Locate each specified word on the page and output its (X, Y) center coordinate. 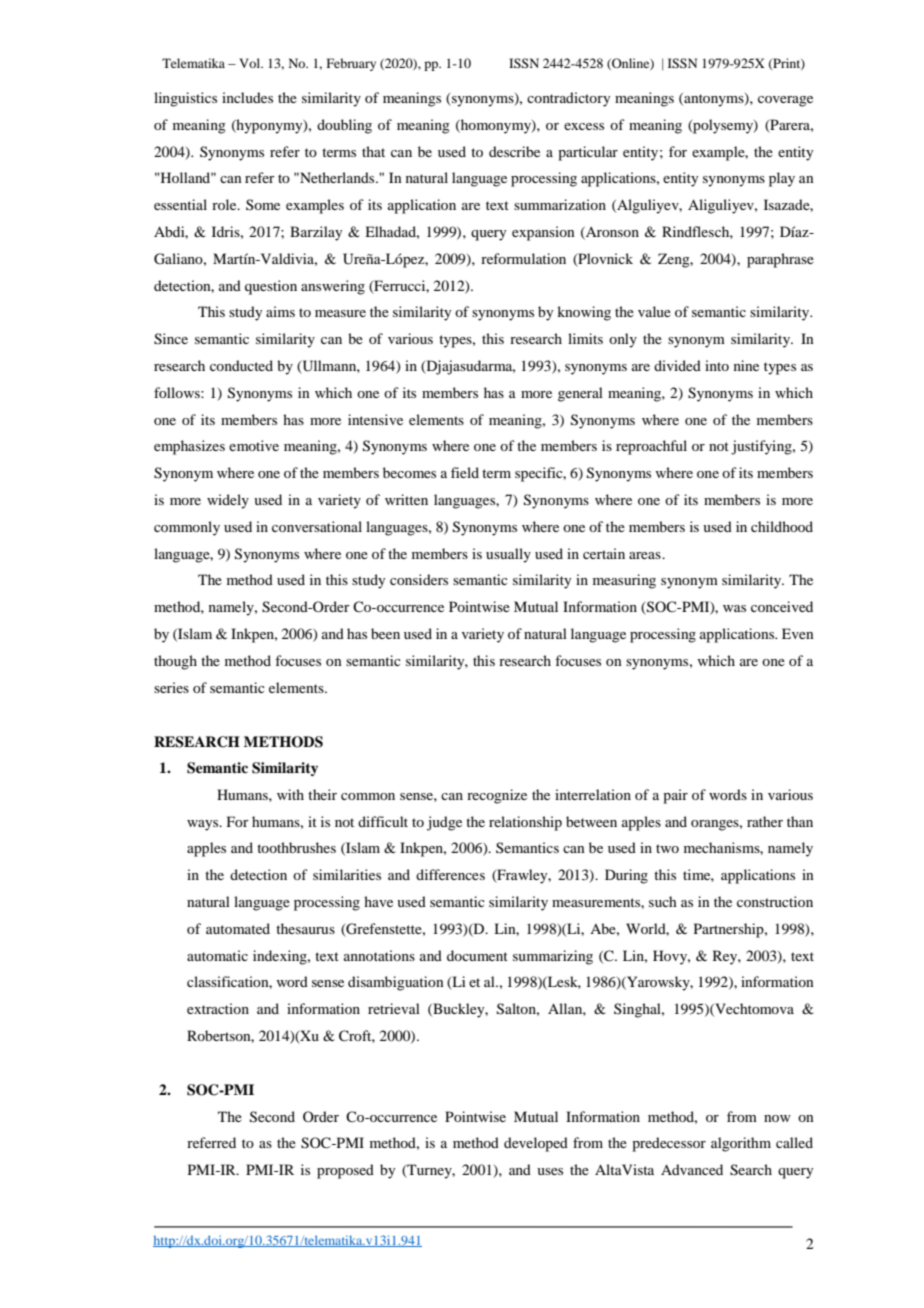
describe (514, 151)
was (734, 608)
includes (247, 97)
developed (536, 1144)
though (175, 662)
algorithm (741, 1144)
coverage (785, 101)
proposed (345, 1171)
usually (508, 555)
